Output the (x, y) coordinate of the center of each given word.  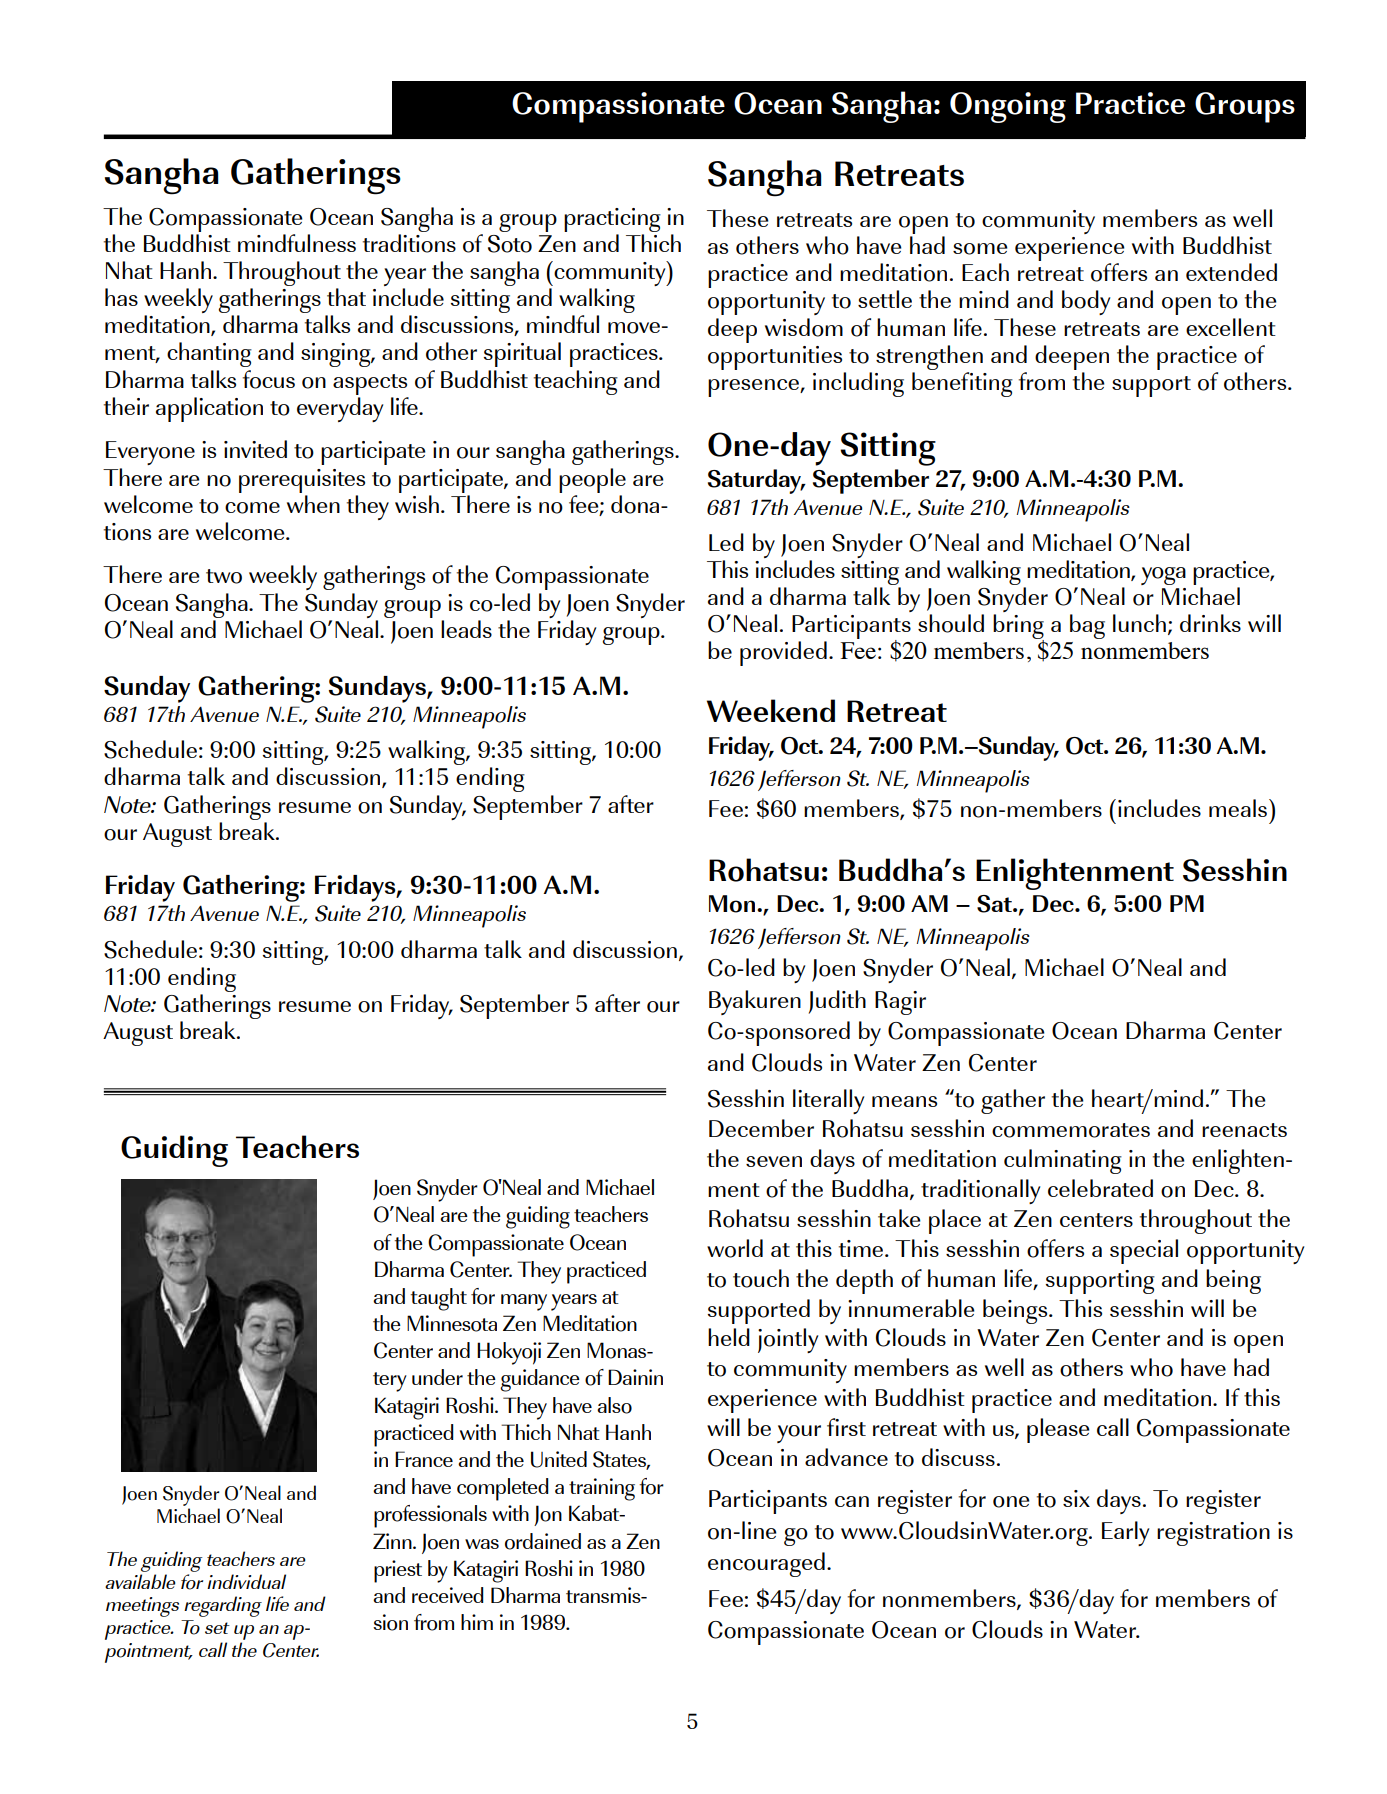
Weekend (771, 710)
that (346, 297)
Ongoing (1008, 107)
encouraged (766, 1564)
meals (1238, 808)
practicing (612, 220)
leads (466, 629)
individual (246, 1581)
